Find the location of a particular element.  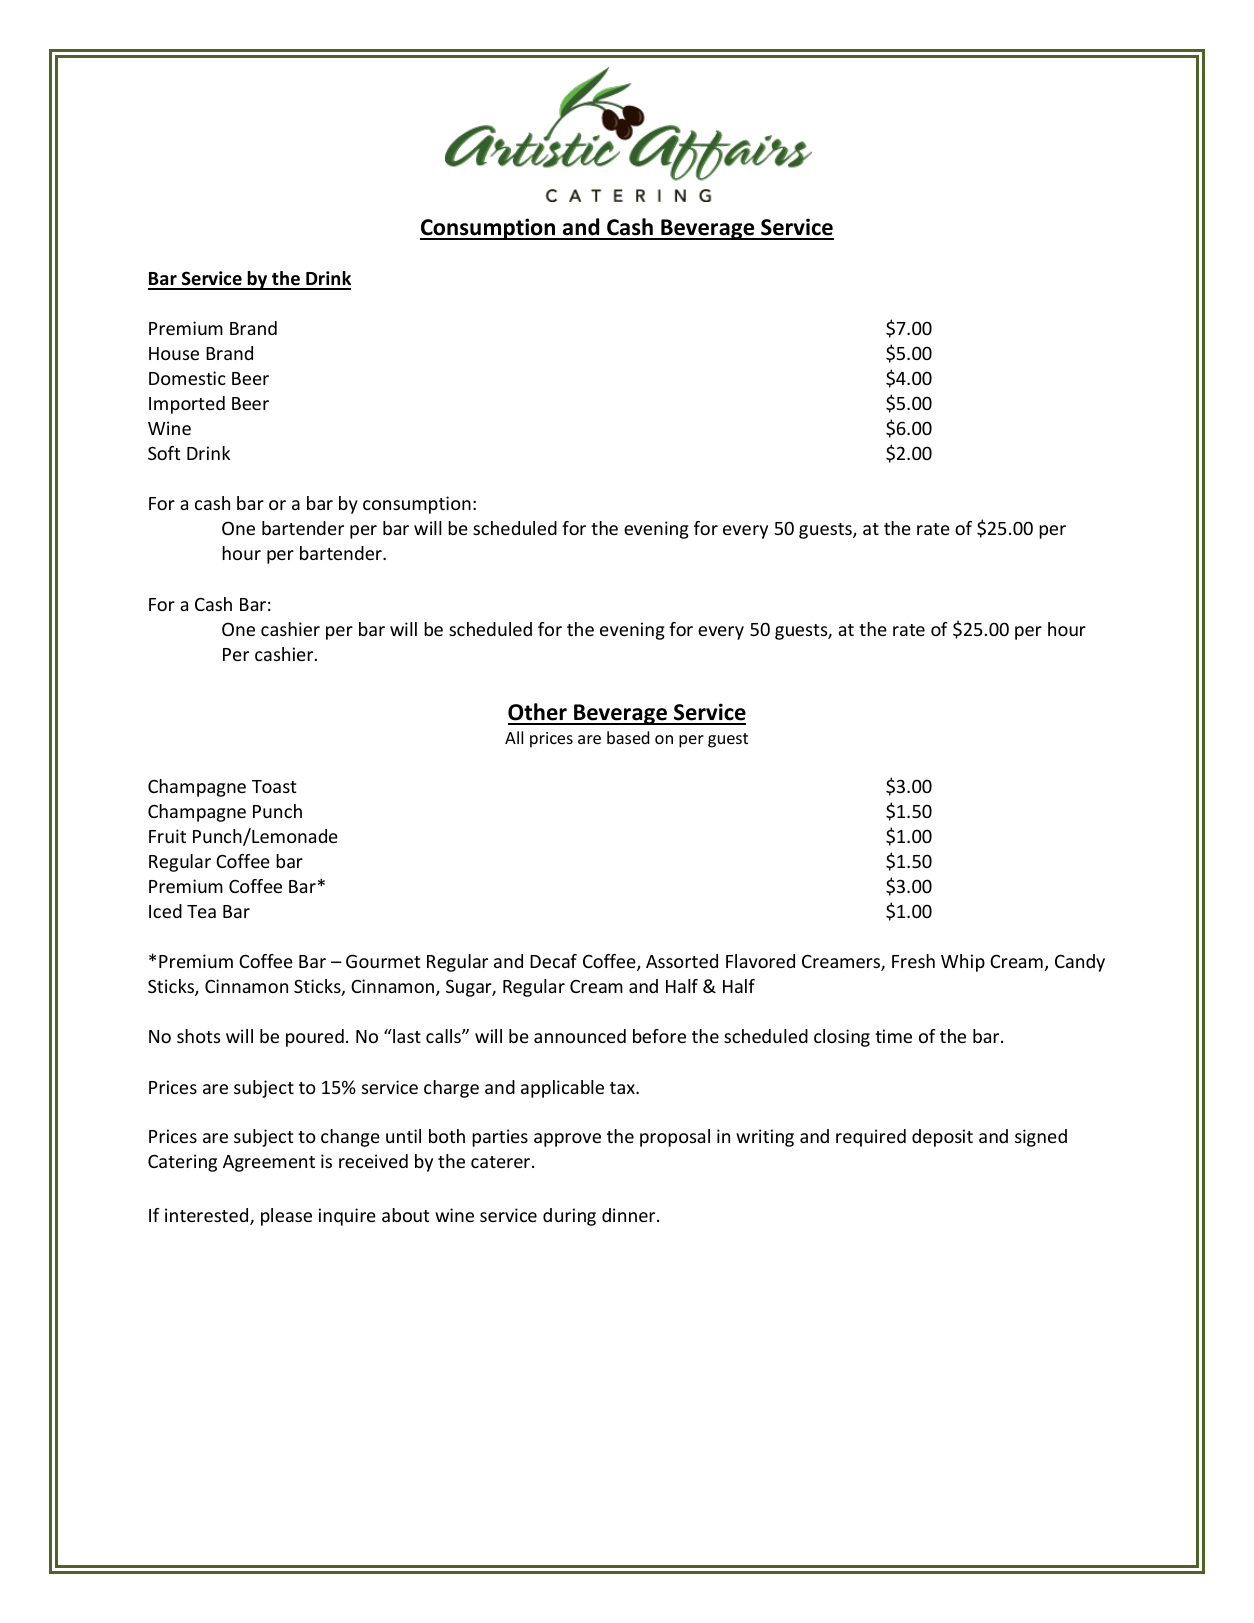

please is located at coordinates (286, 1217).
